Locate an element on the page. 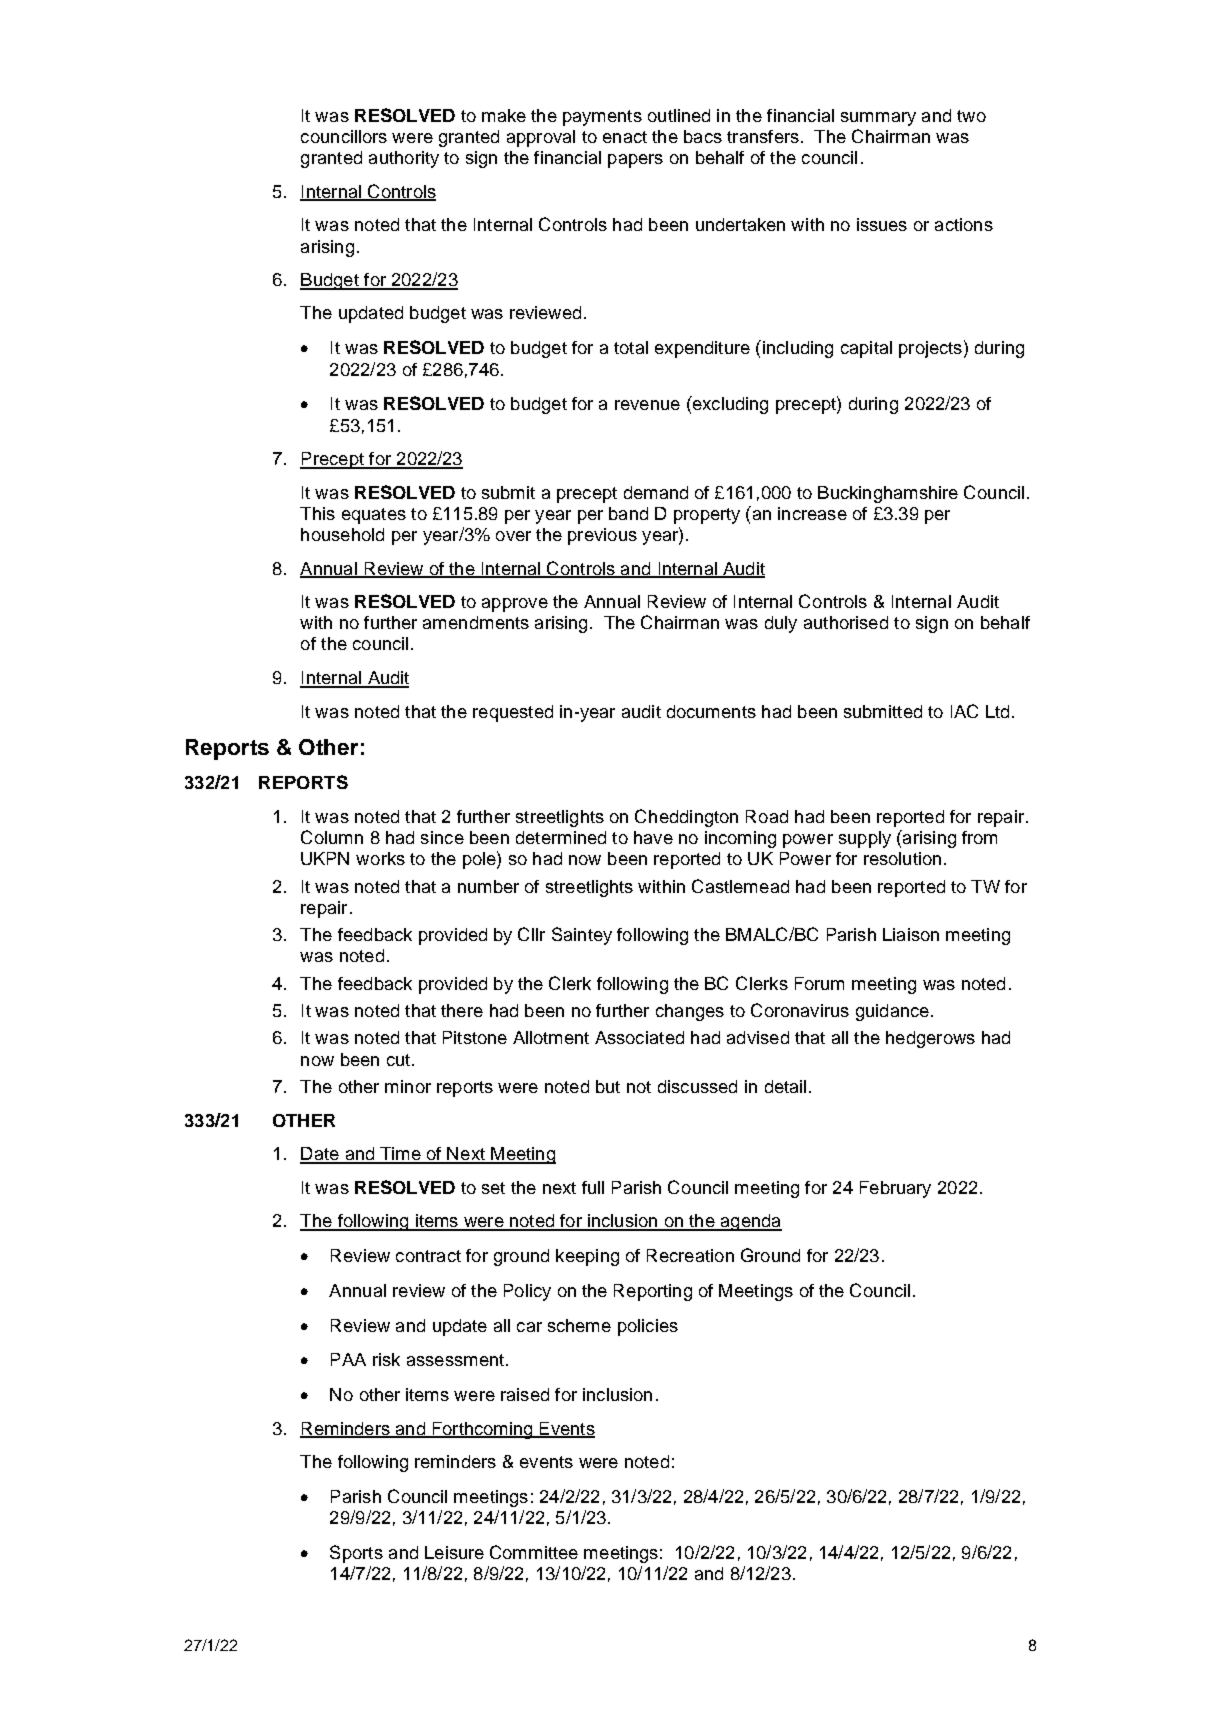 The width and height of the image is (1221, 1726). Buckinghamshire is located at coordinates (888, 494).
